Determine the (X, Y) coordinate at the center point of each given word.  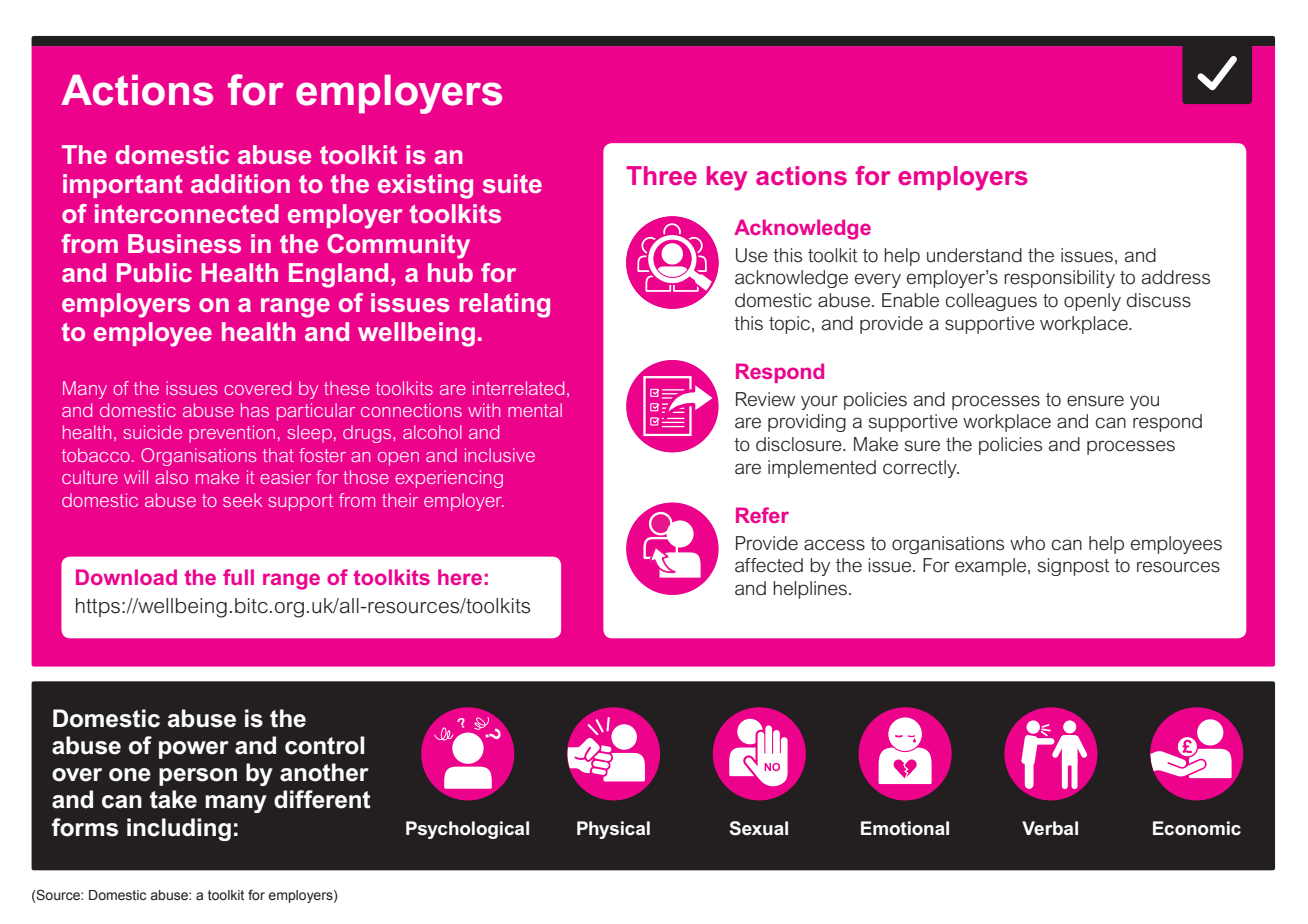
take (173, 799)
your (819, 402)
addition (240, 183)
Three (661, 175)
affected (769, 565)
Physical (613, 830)
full (238, 577)
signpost (1074, 567)
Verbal (1050, 828)
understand (974, 255)
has (255, 410)
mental (535, 410)
